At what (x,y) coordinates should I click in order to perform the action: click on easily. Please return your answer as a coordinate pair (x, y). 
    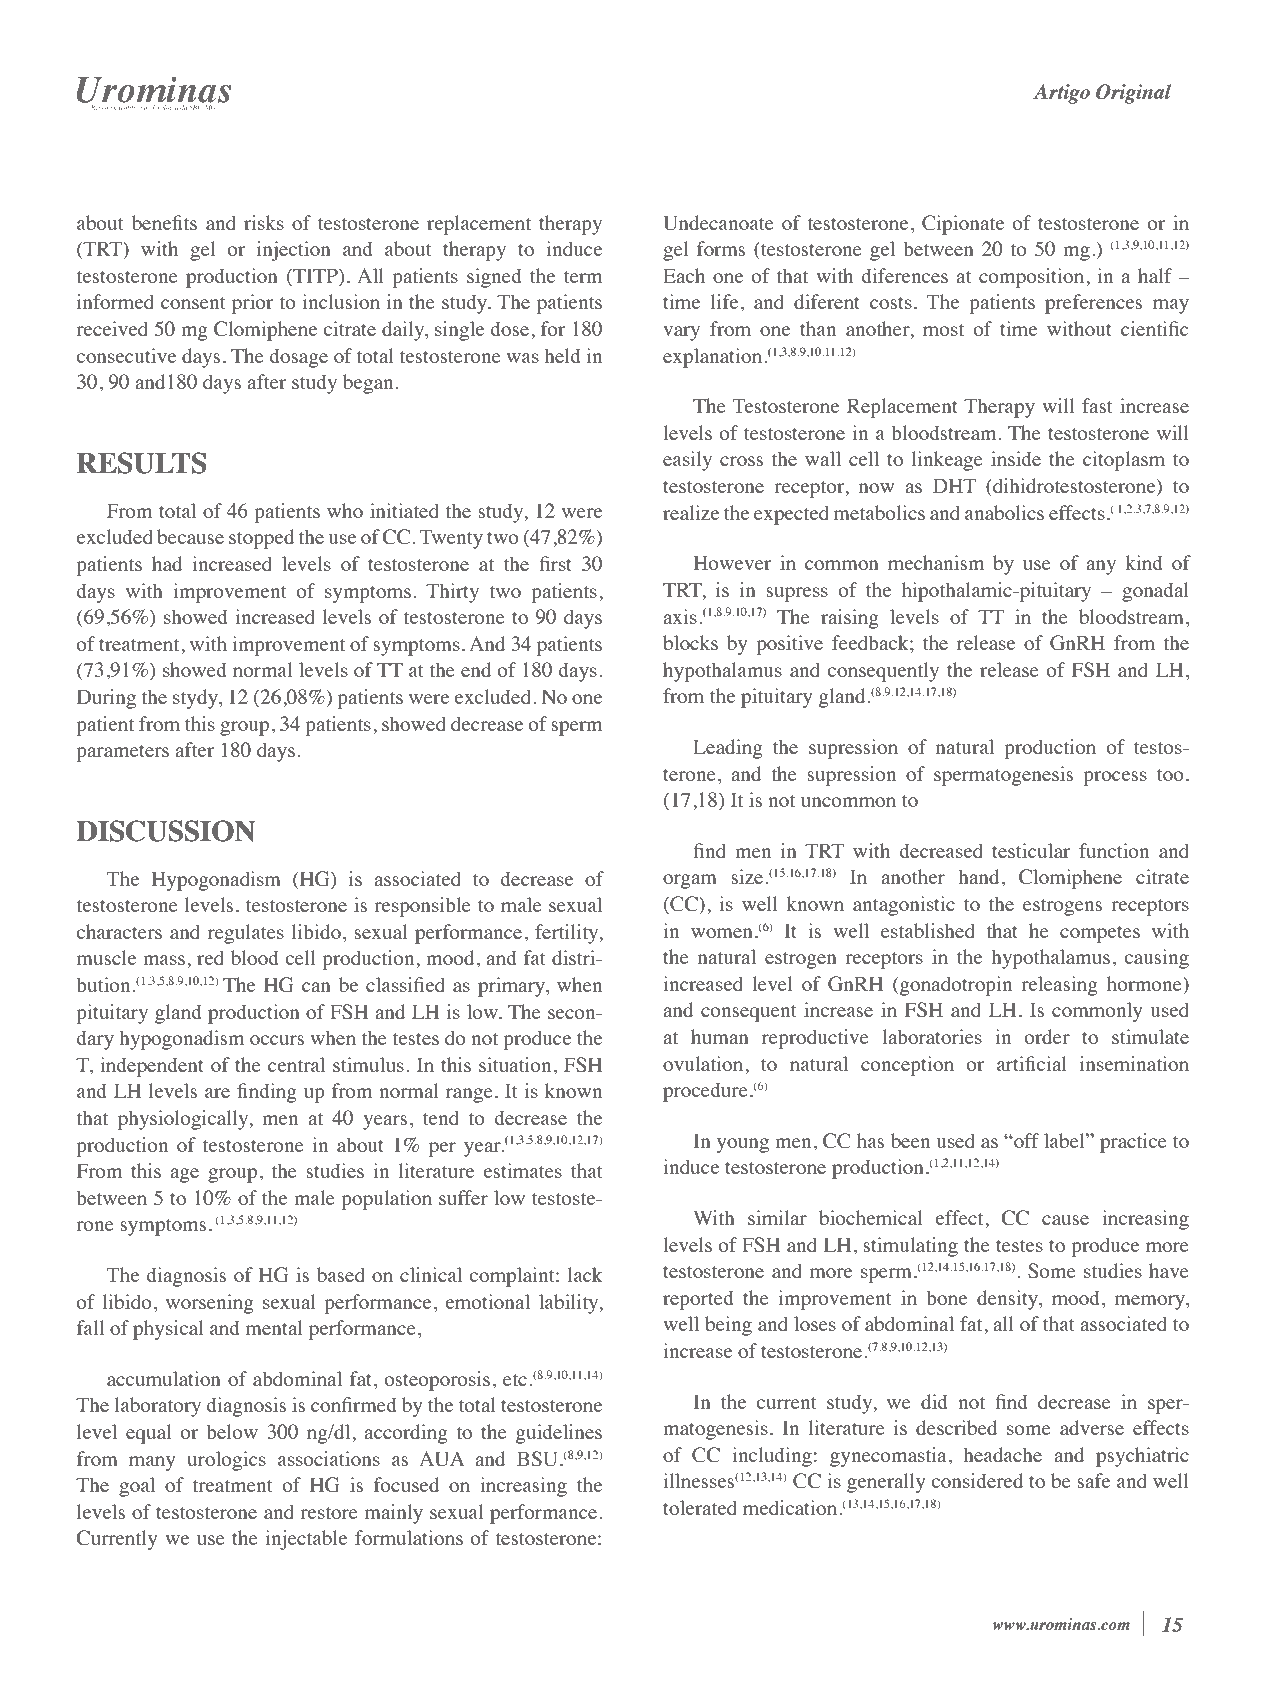
    Looking at the image, I should click on (687, 461).
